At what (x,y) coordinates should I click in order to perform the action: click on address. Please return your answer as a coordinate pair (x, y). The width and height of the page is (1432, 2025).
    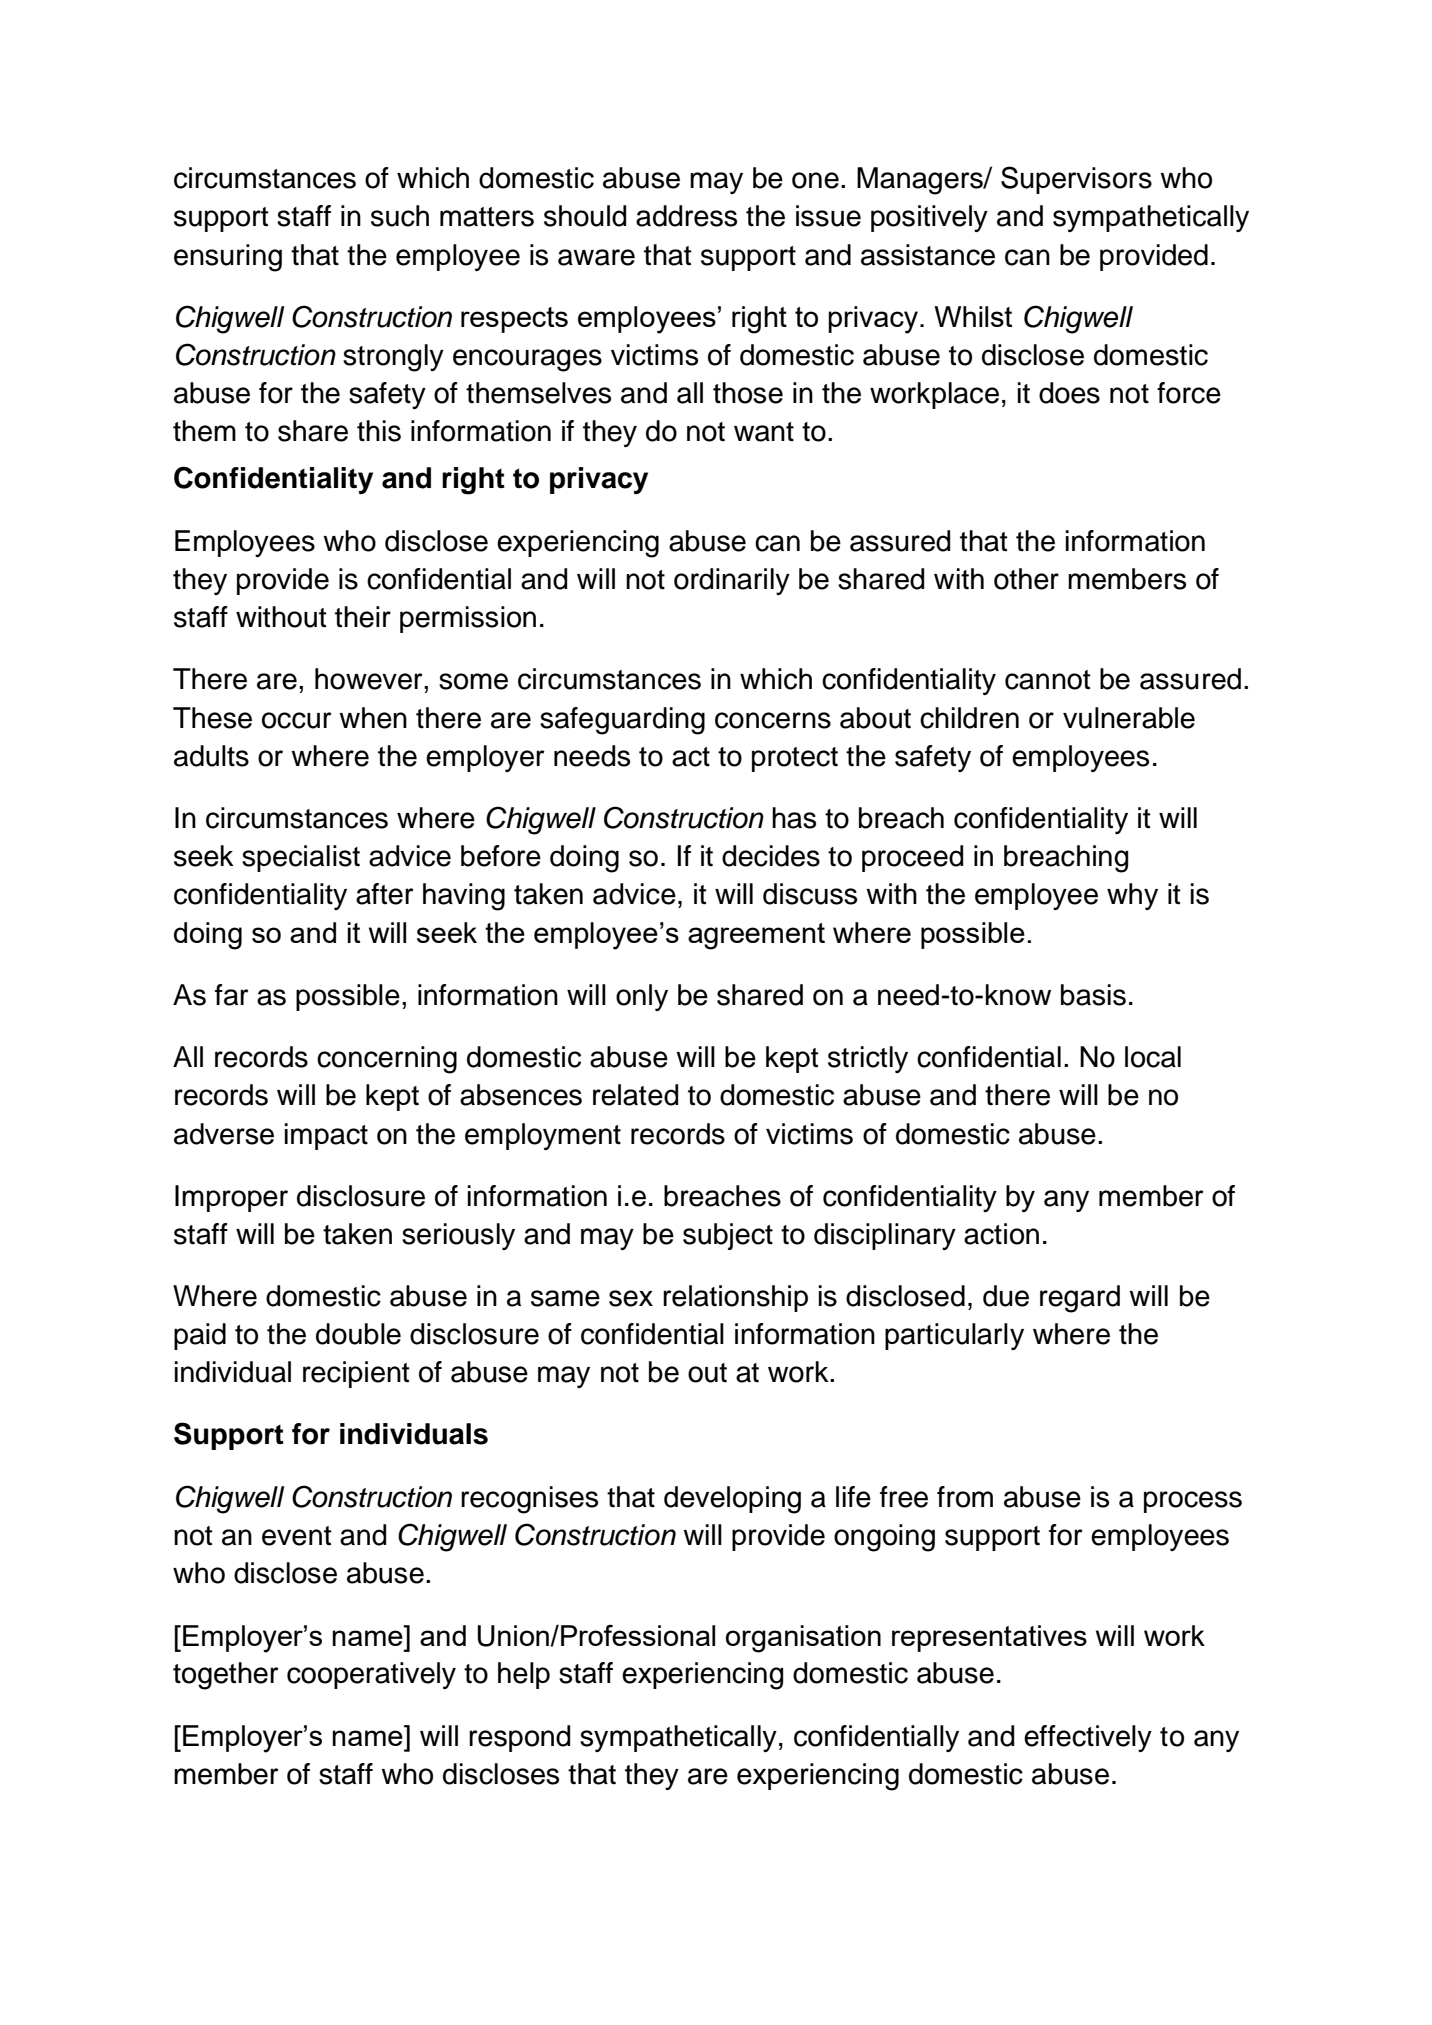
    Looking at the image, I should click on (686, 216).
